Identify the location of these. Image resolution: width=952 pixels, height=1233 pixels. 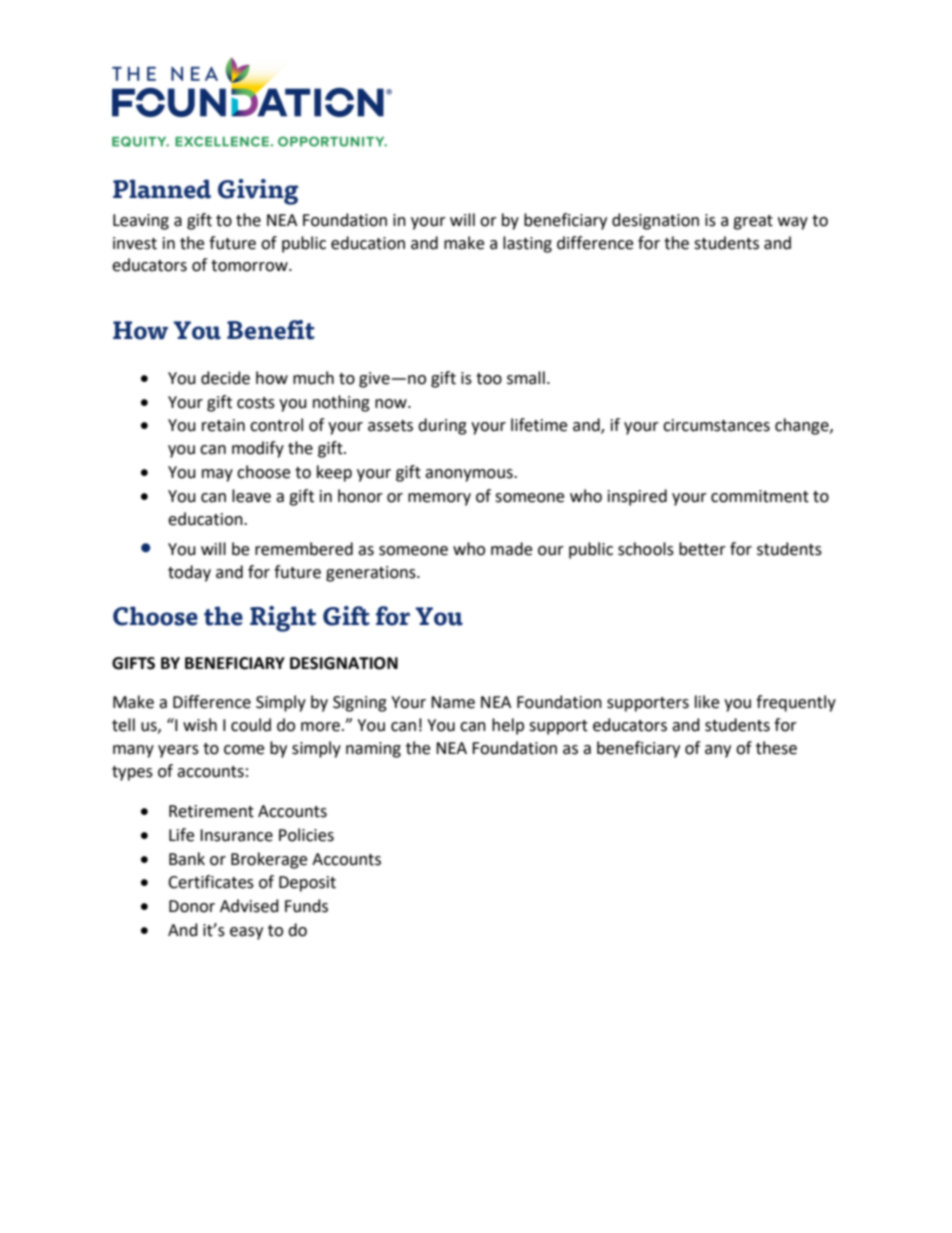
(776, 748).
